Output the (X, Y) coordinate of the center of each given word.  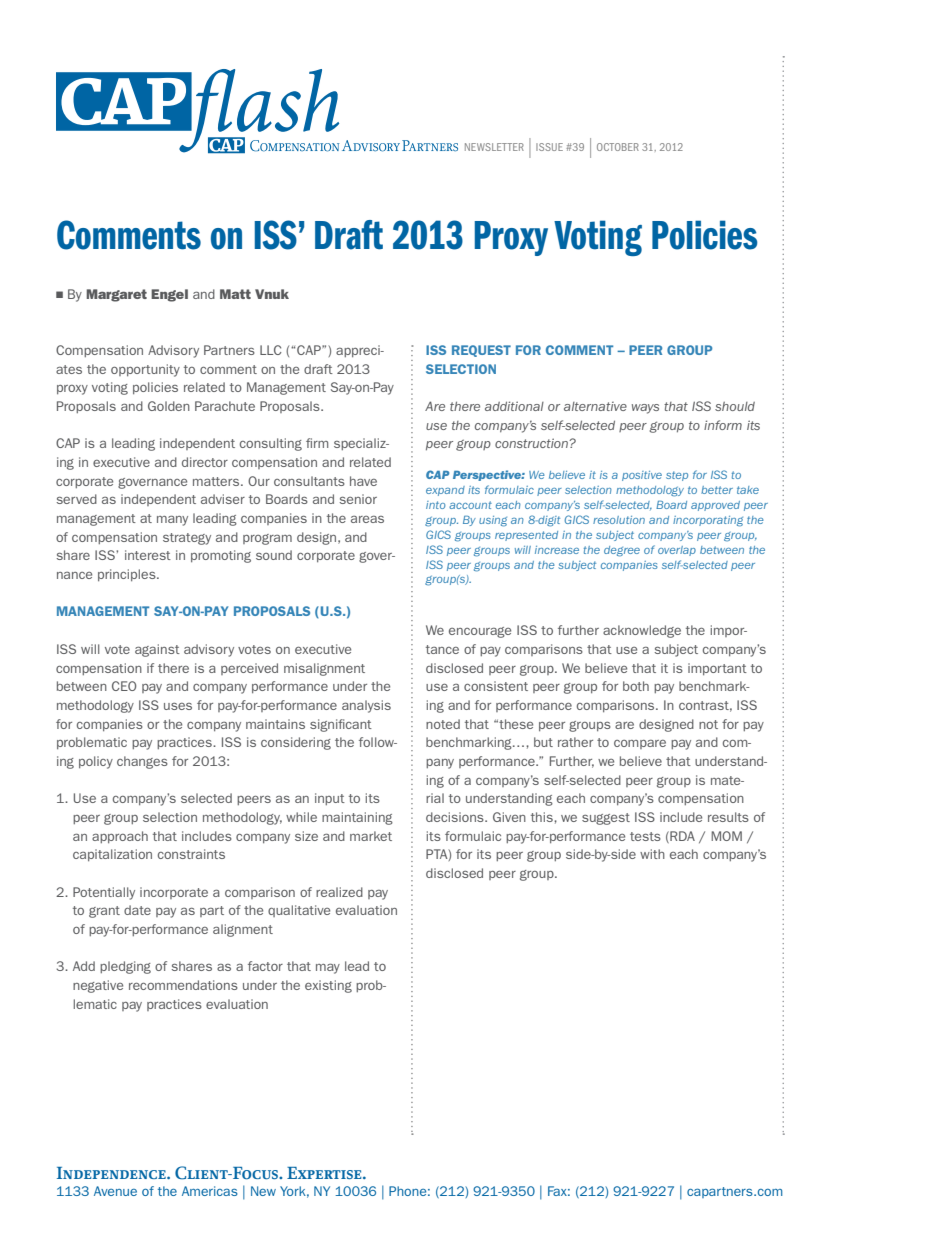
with (652, 854)
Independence (112, 1173)
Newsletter (494, 147)
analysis (366, 706)
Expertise (325, 1173)
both (636, 686)
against (157, 650)
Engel (169, 295)
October (618, 147)
